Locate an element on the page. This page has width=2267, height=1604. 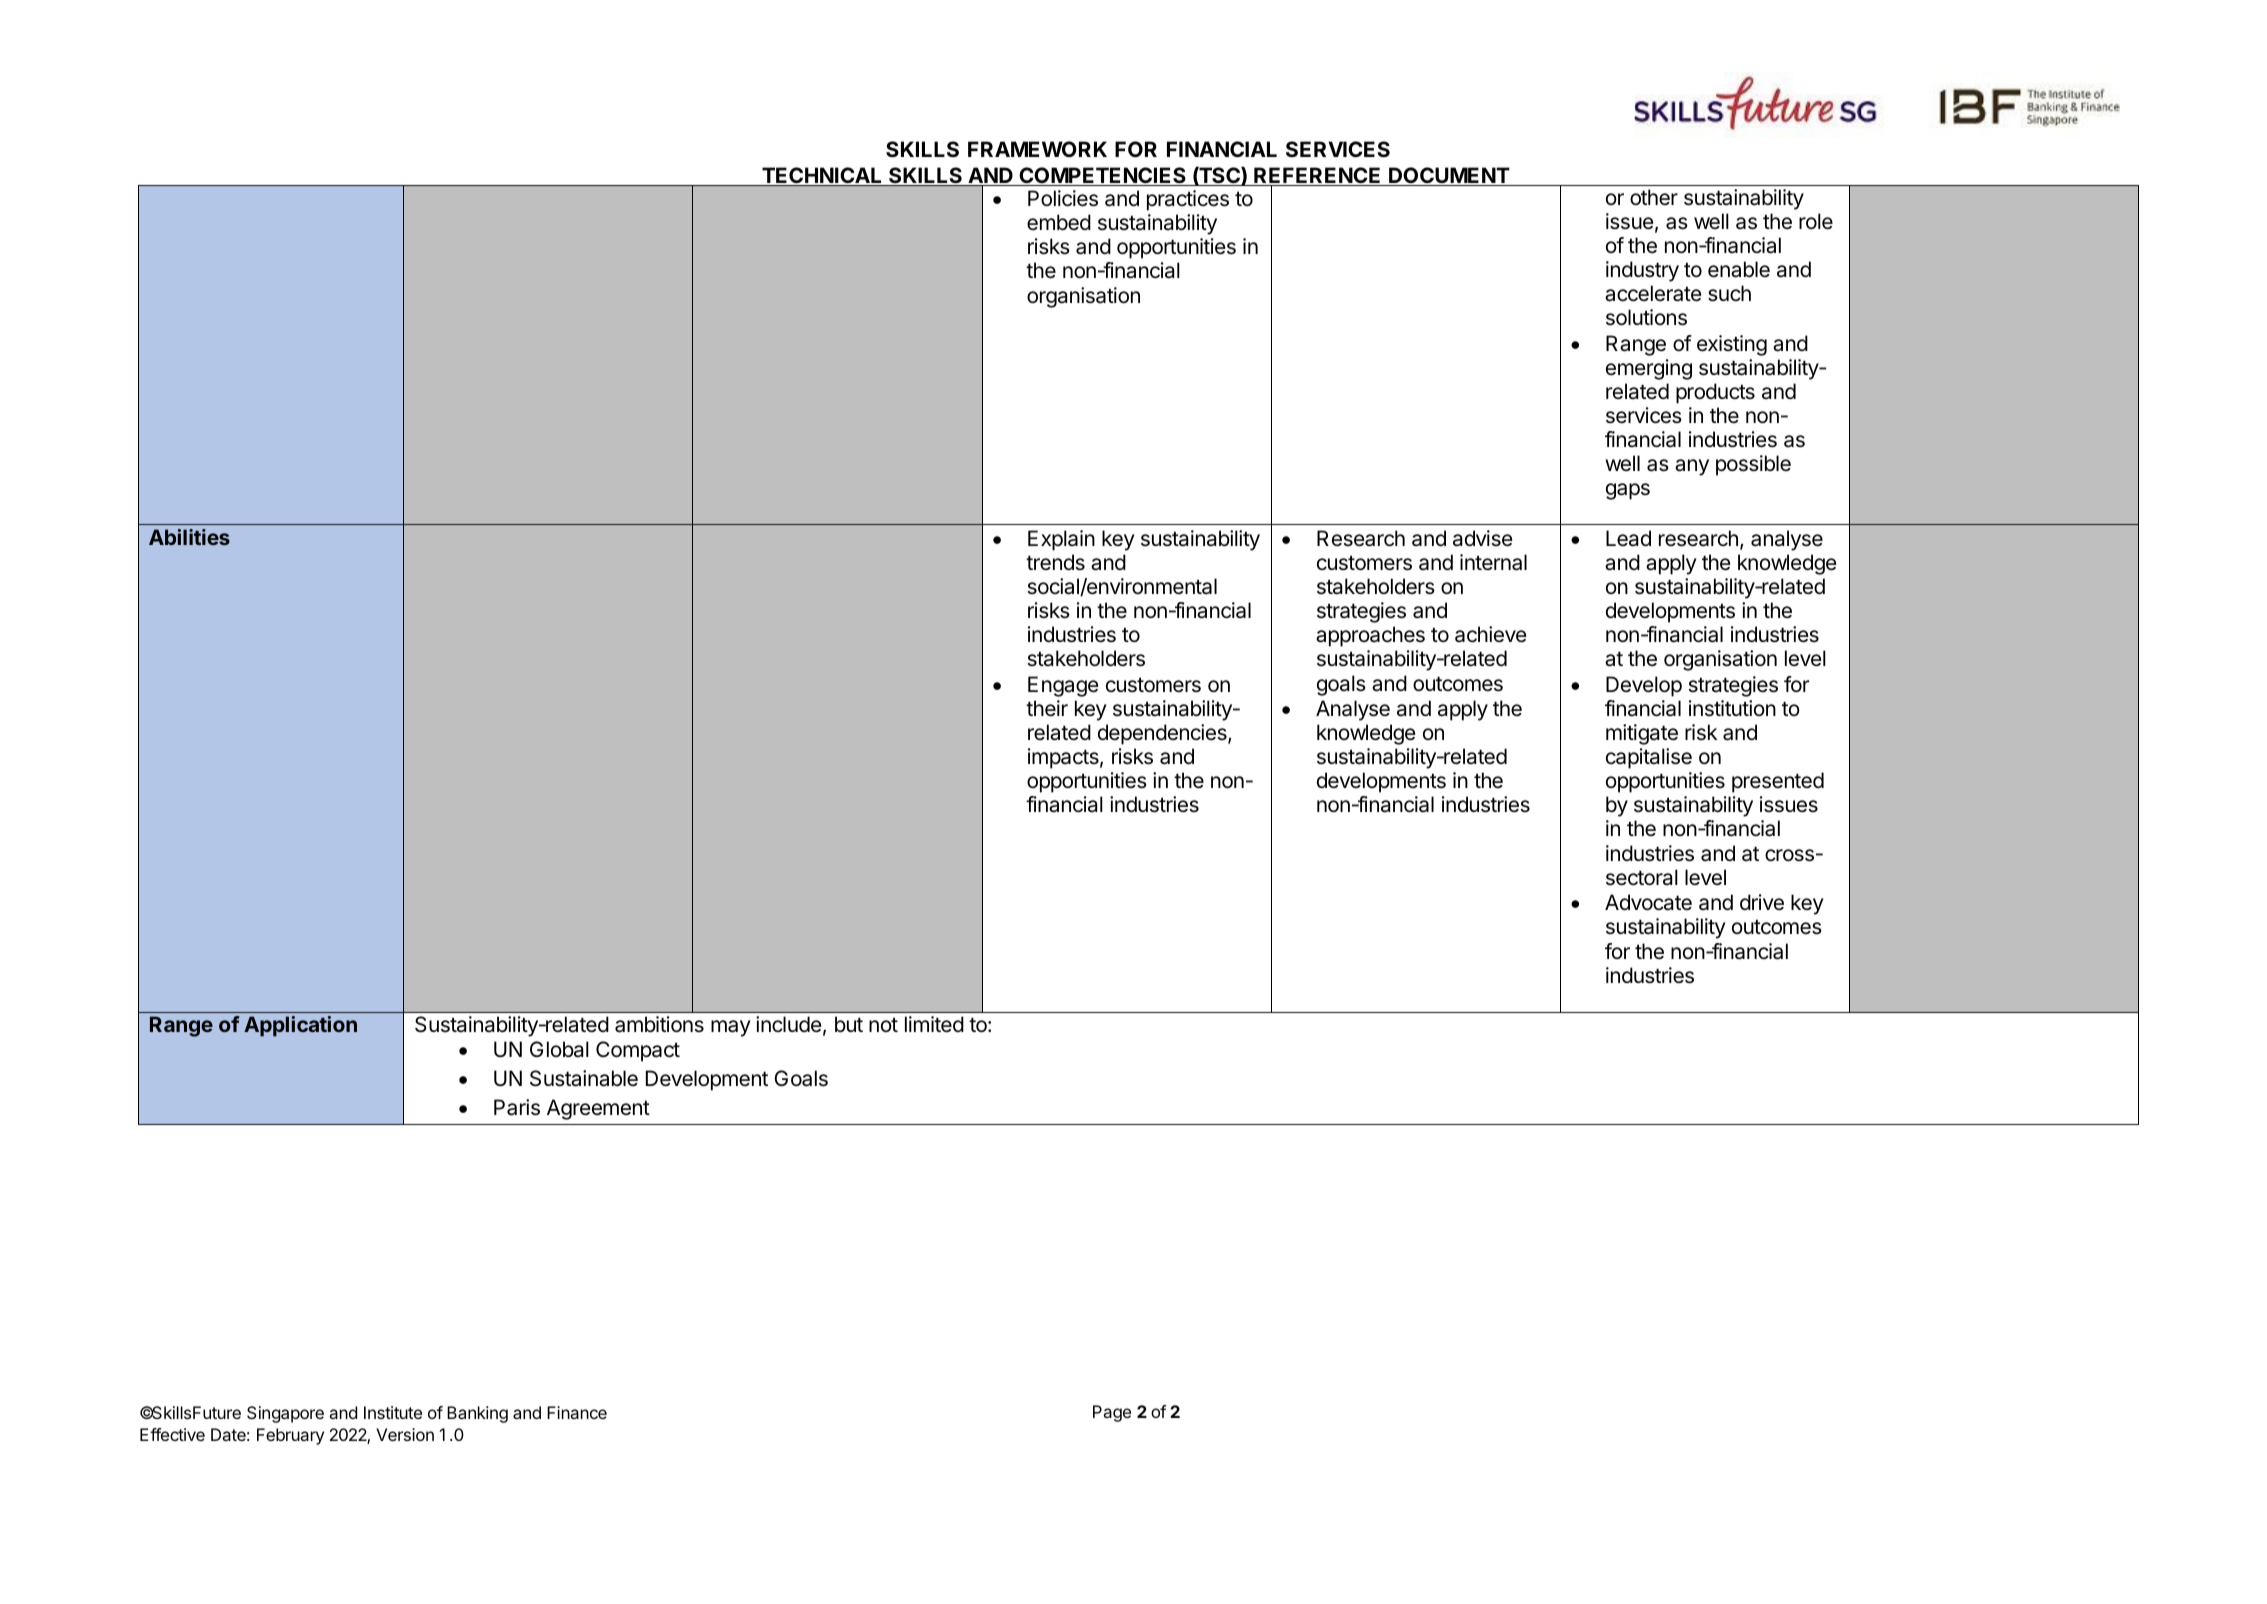
Application is located at coordinates (300, 1026).
